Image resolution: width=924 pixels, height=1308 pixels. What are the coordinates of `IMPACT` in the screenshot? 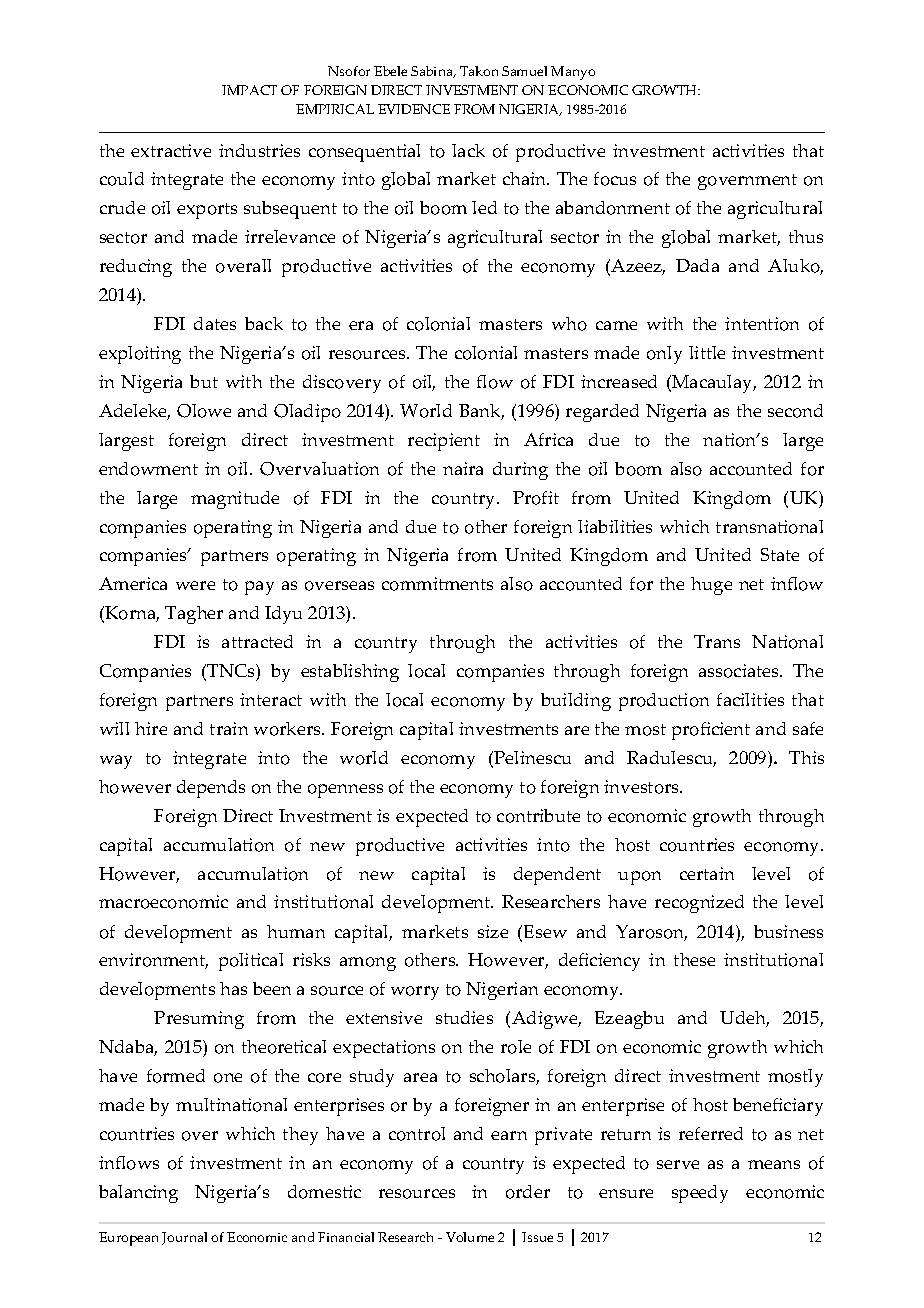 It's located at (249, 90).
